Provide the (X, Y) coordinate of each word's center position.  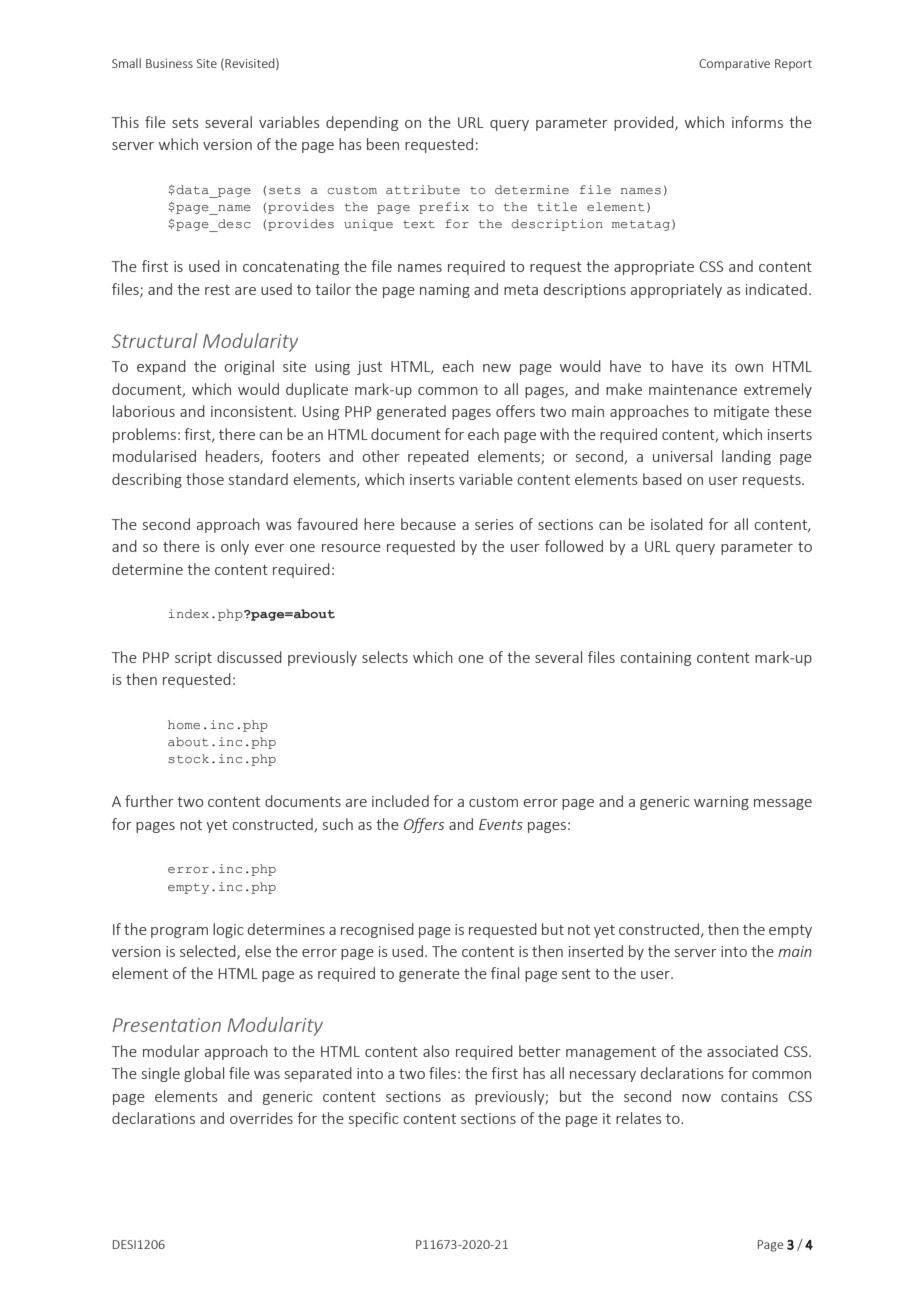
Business (169, 63)
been (383, 144)
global (204, 1074)
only (235, 547)
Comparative (734, 65)
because (428, 524)
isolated (677, 524)
